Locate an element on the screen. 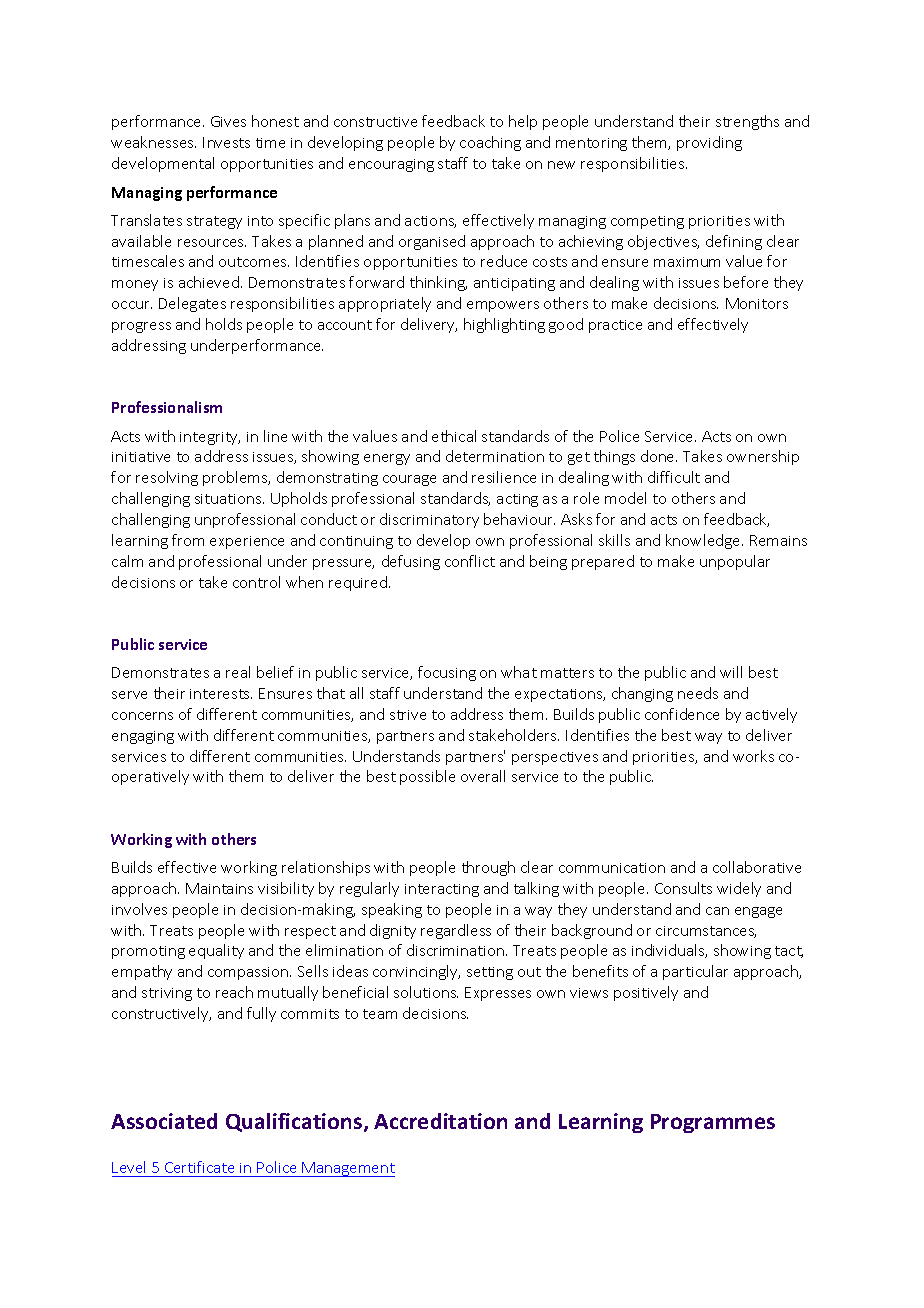  knowledge is located at coordinates (704, 541).
